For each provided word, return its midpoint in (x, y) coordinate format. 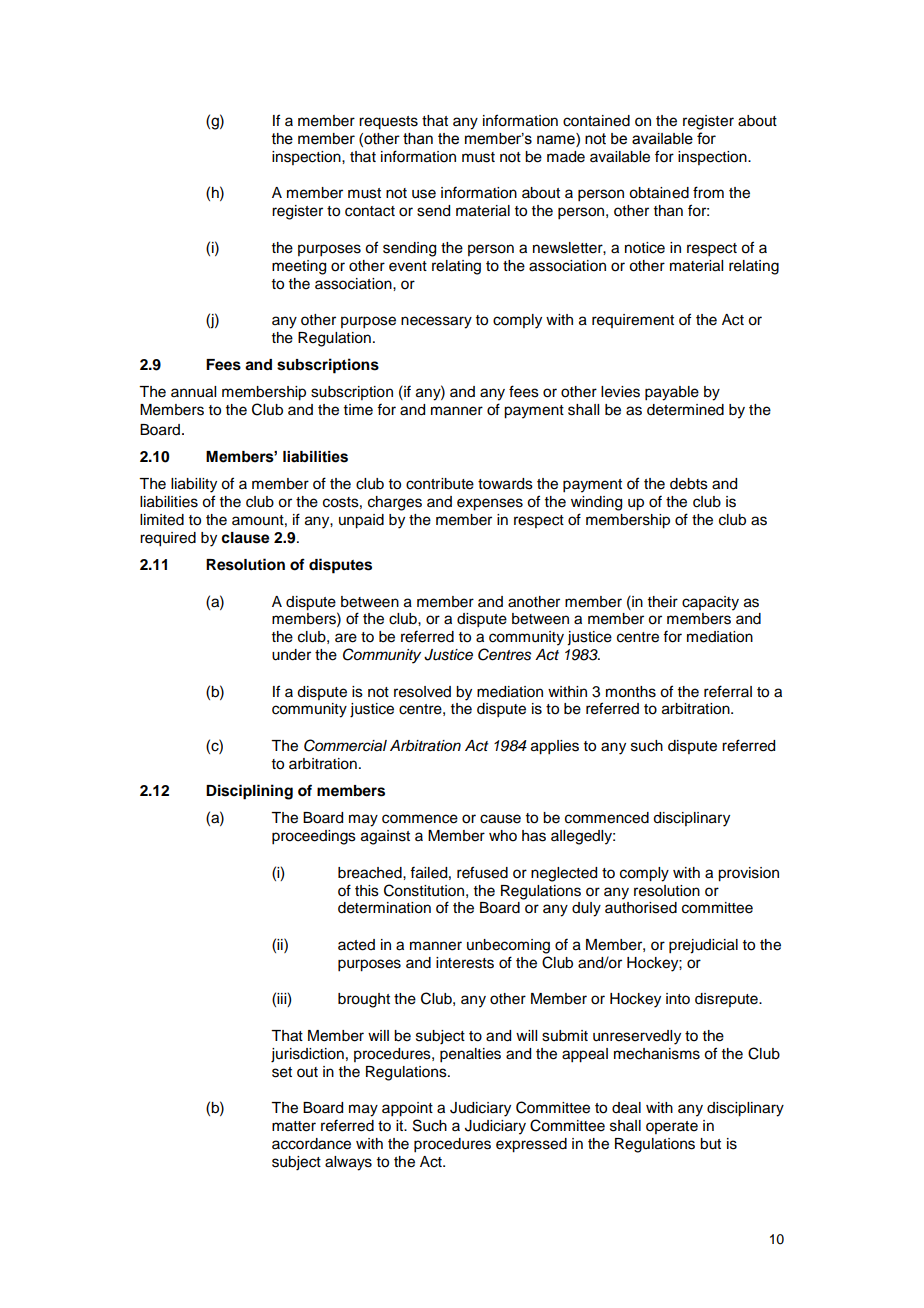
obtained (659, 193)
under (291, 655)
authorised (641, 908)
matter (294, 1126)
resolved (422, 692)
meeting (299, 267)
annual (193, 392)
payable (672, 393)
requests (388, 123)
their (663, 602)
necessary (436, 322)
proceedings (314, 837)
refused (482, 872)
